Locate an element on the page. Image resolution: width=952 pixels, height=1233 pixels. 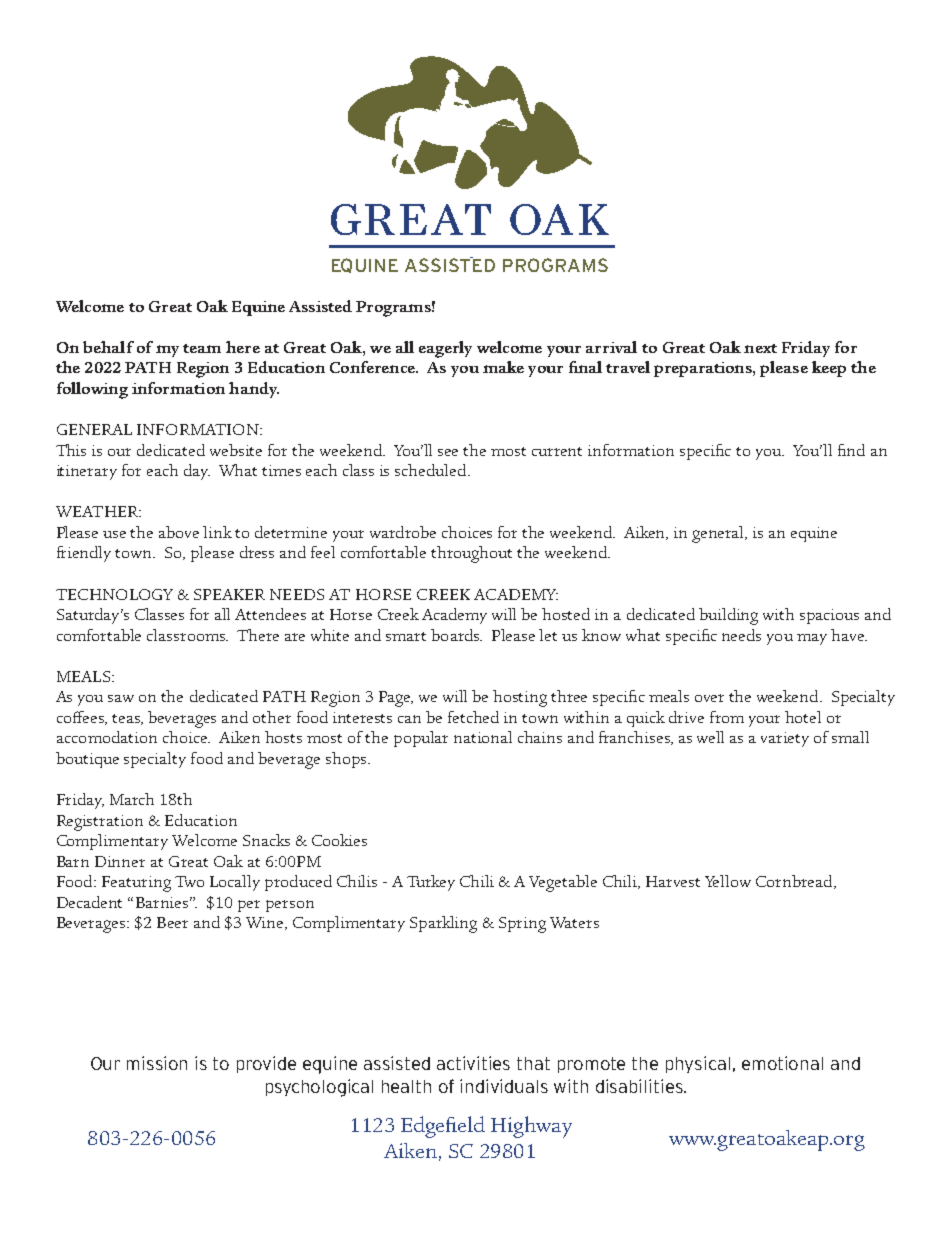
throughout is located at coordinates (471, 554).
